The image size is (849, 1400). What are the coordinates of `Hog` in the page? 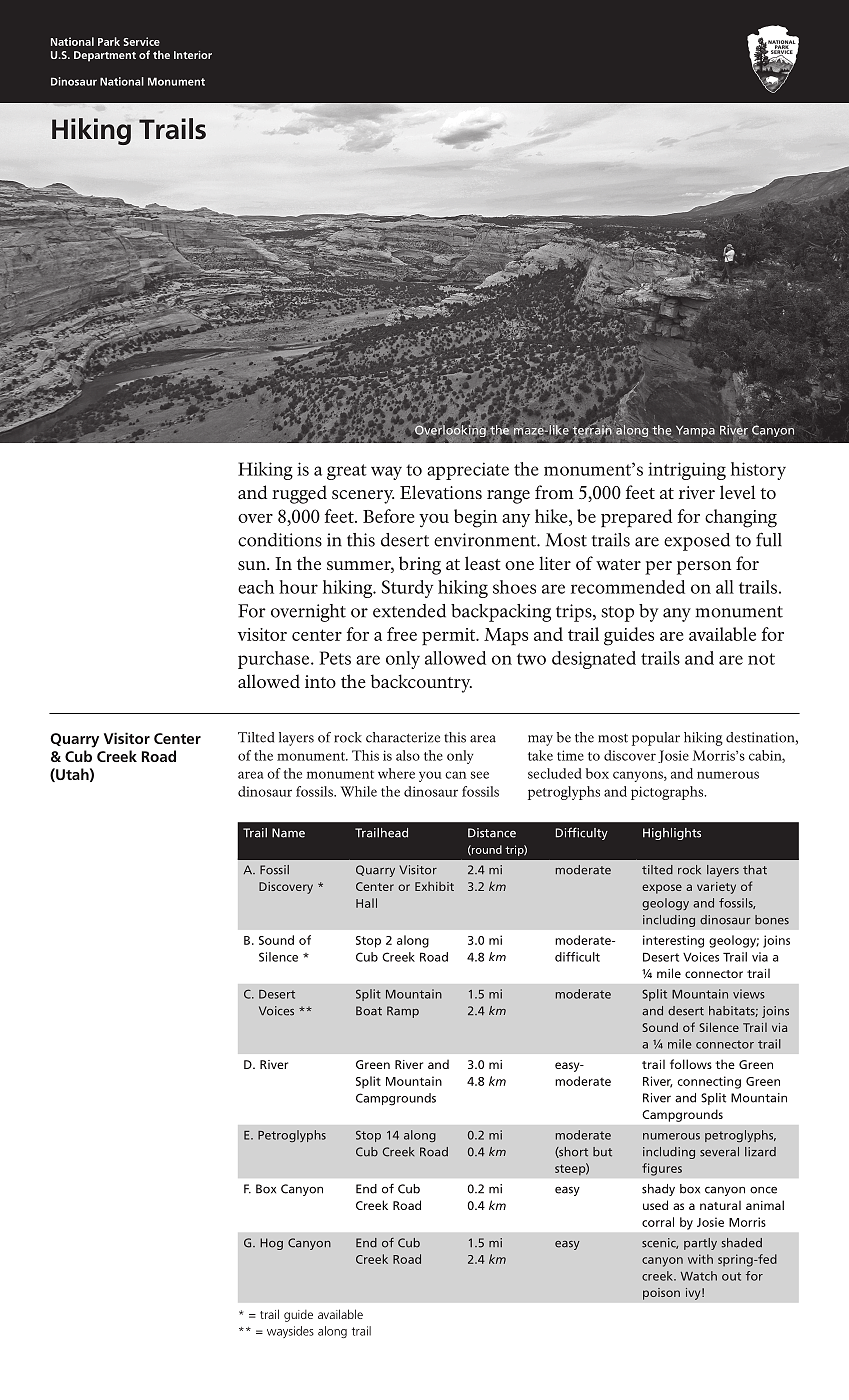 It's located at (271, 1244).
